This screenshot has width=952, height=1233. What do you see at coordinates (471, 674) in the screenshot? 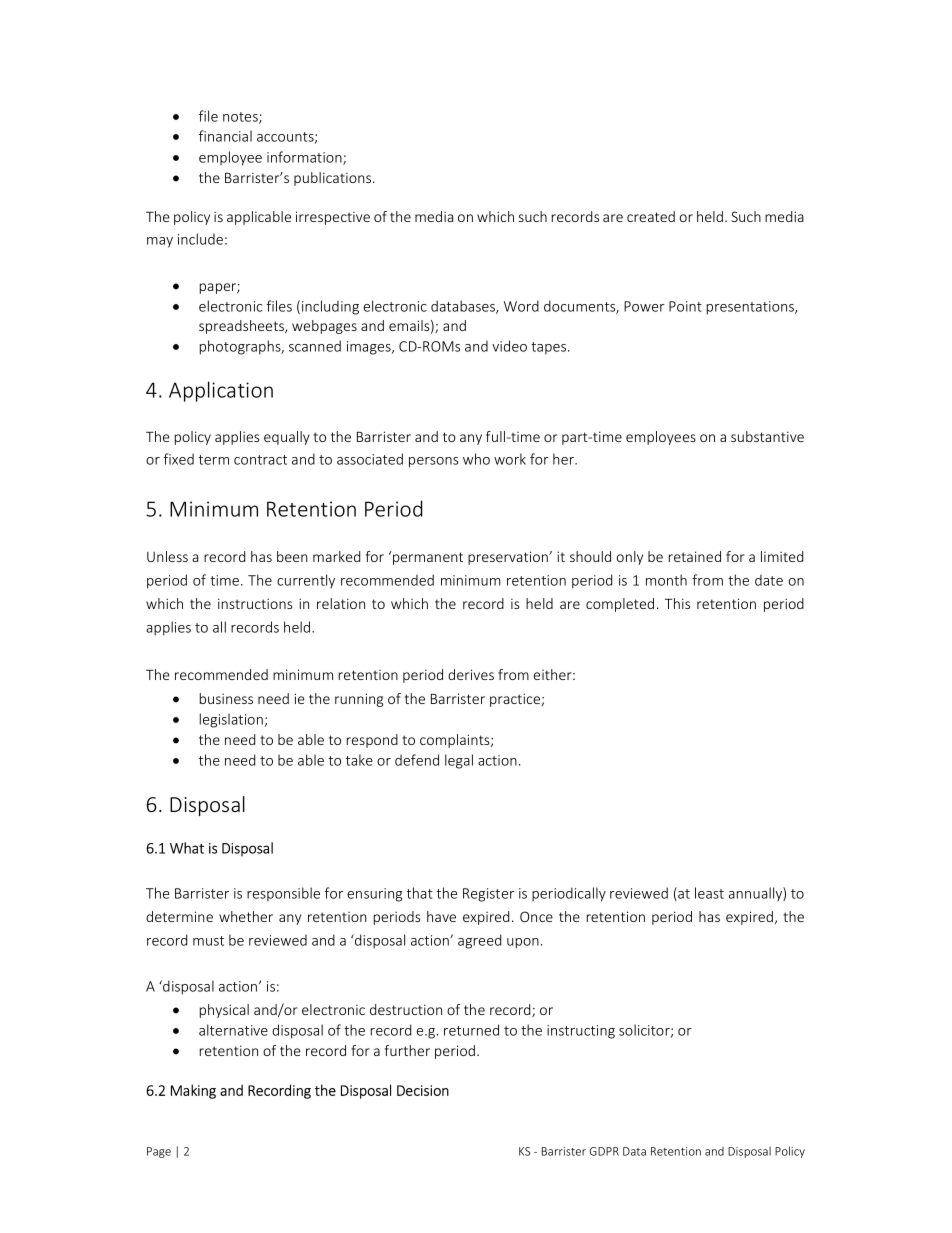
I see `derives` at bounding box center [471, 674].
